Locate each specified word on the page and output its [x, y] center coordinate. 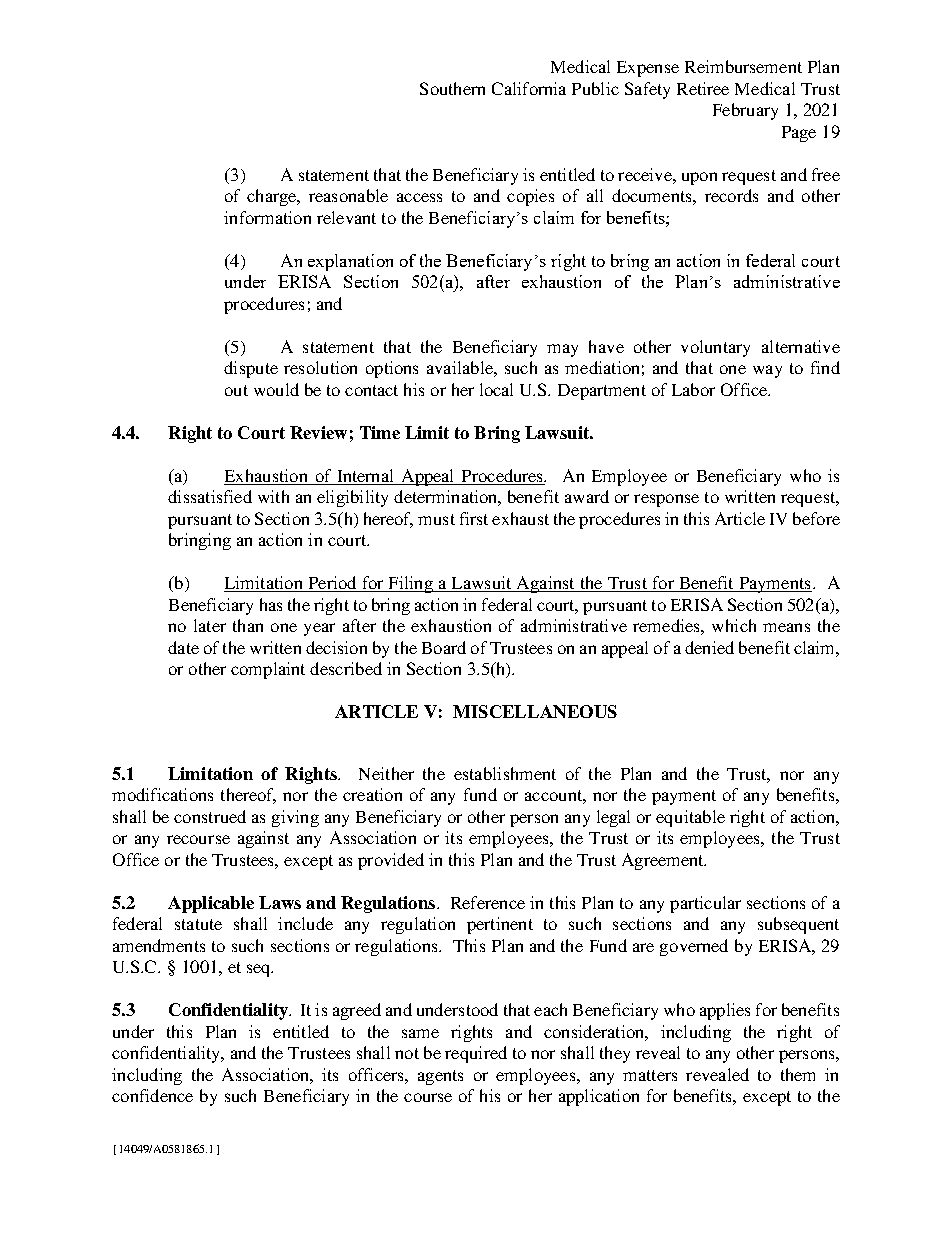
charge [273, 197]
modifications [162, 794]
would [276, 389]
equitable [690, 818]
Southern [452, 88]
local [496, 389]
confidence [152, 1095]
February [745, 111]
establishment [505, 773]
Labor [693, 389]
